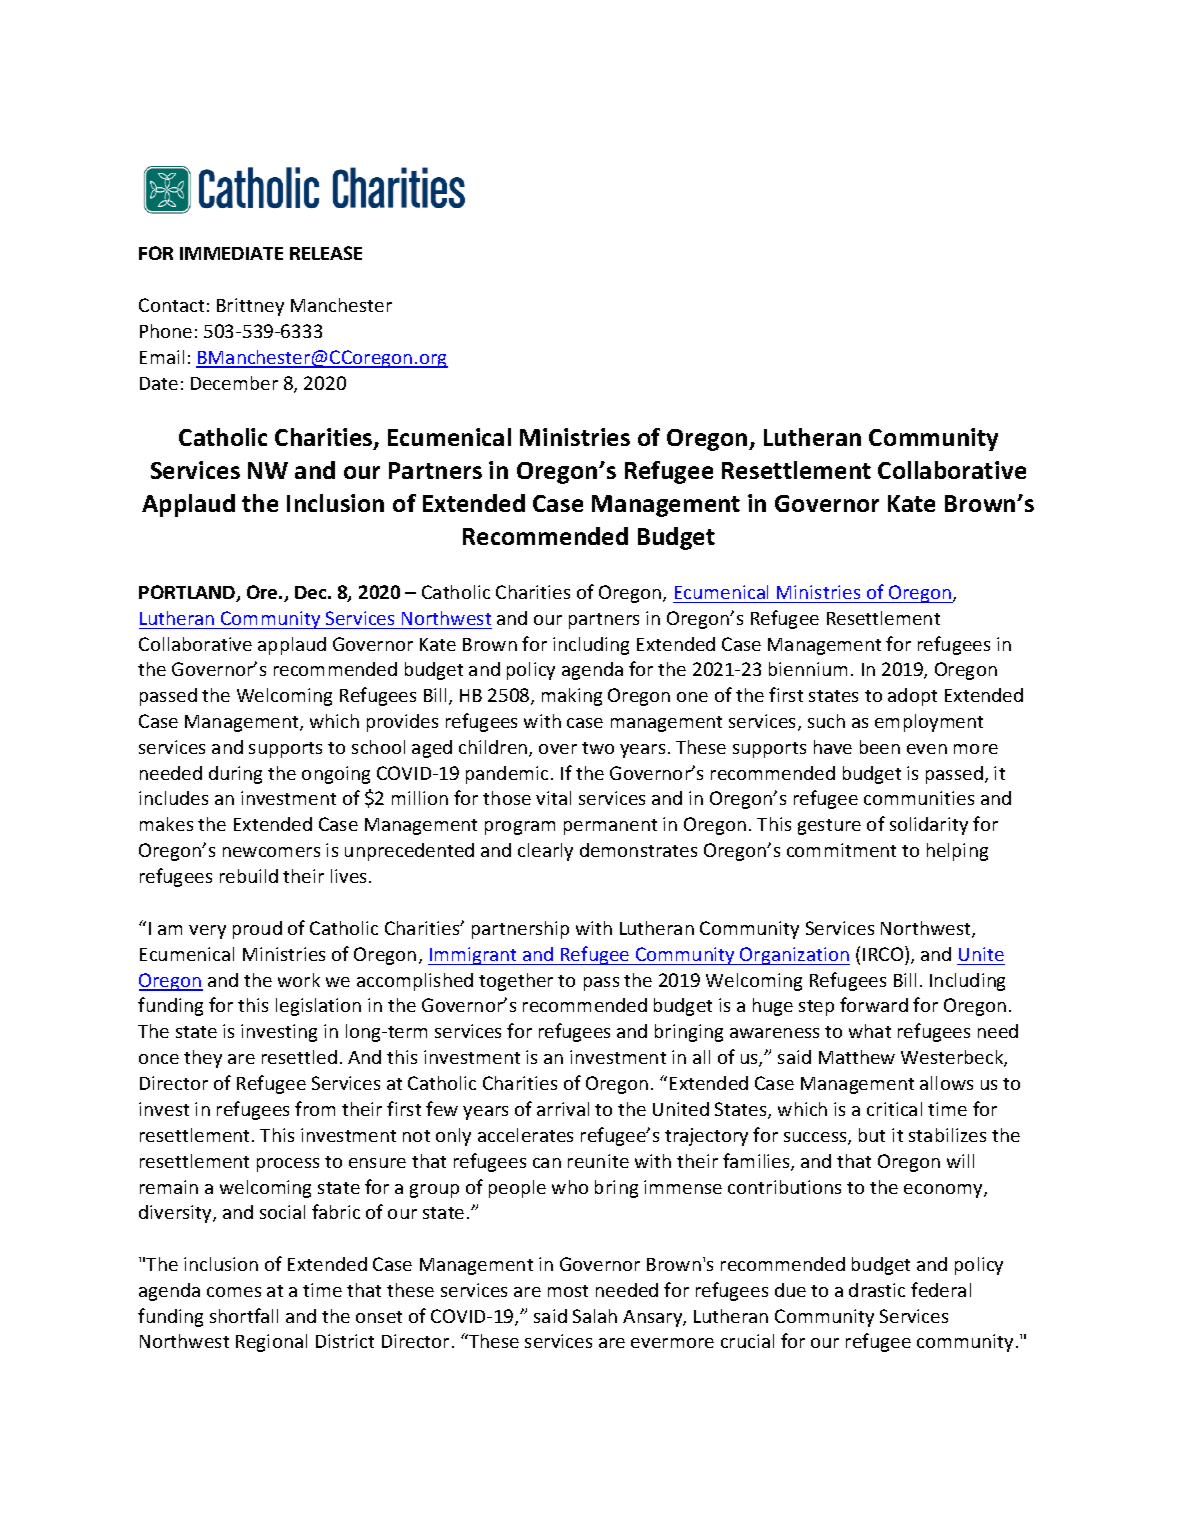 The image size is (1178, 1525). Describe the element at coordinates (877, 1290) in the image. I see `drastic` at that location.
